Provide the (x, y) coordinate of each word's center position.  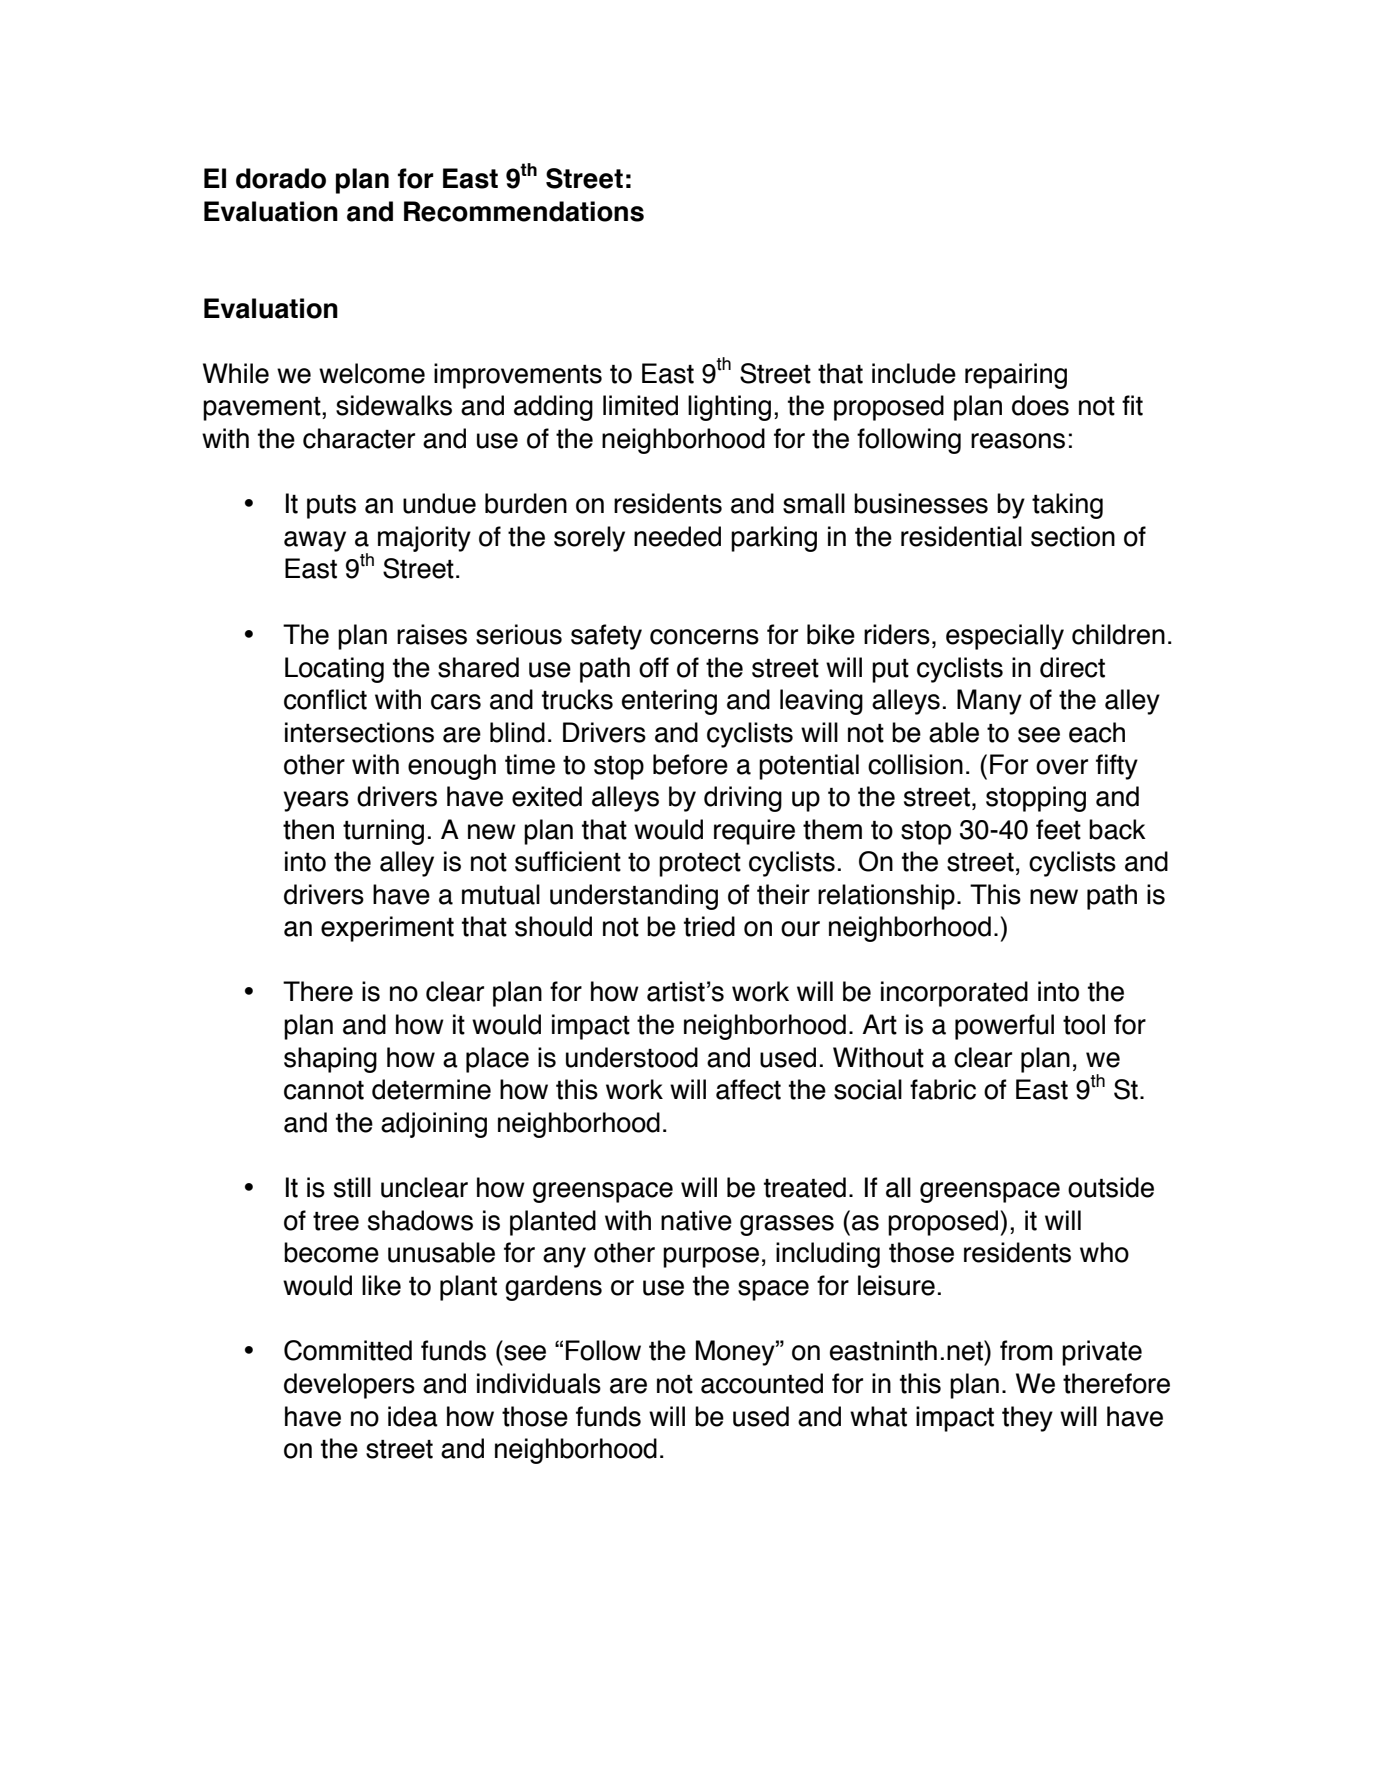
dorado (281, 178)
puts (331, 507)
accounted (762, 1383)
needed (677, 536)
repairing (1016, 376)
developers (349, 1386)
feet (1058, 829)
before (690, 764)
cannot (324, 1090)
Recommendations (524, 211)
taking (1067, 506)
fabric (943, 1089)
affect (748, 1089)
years (316, 801)
